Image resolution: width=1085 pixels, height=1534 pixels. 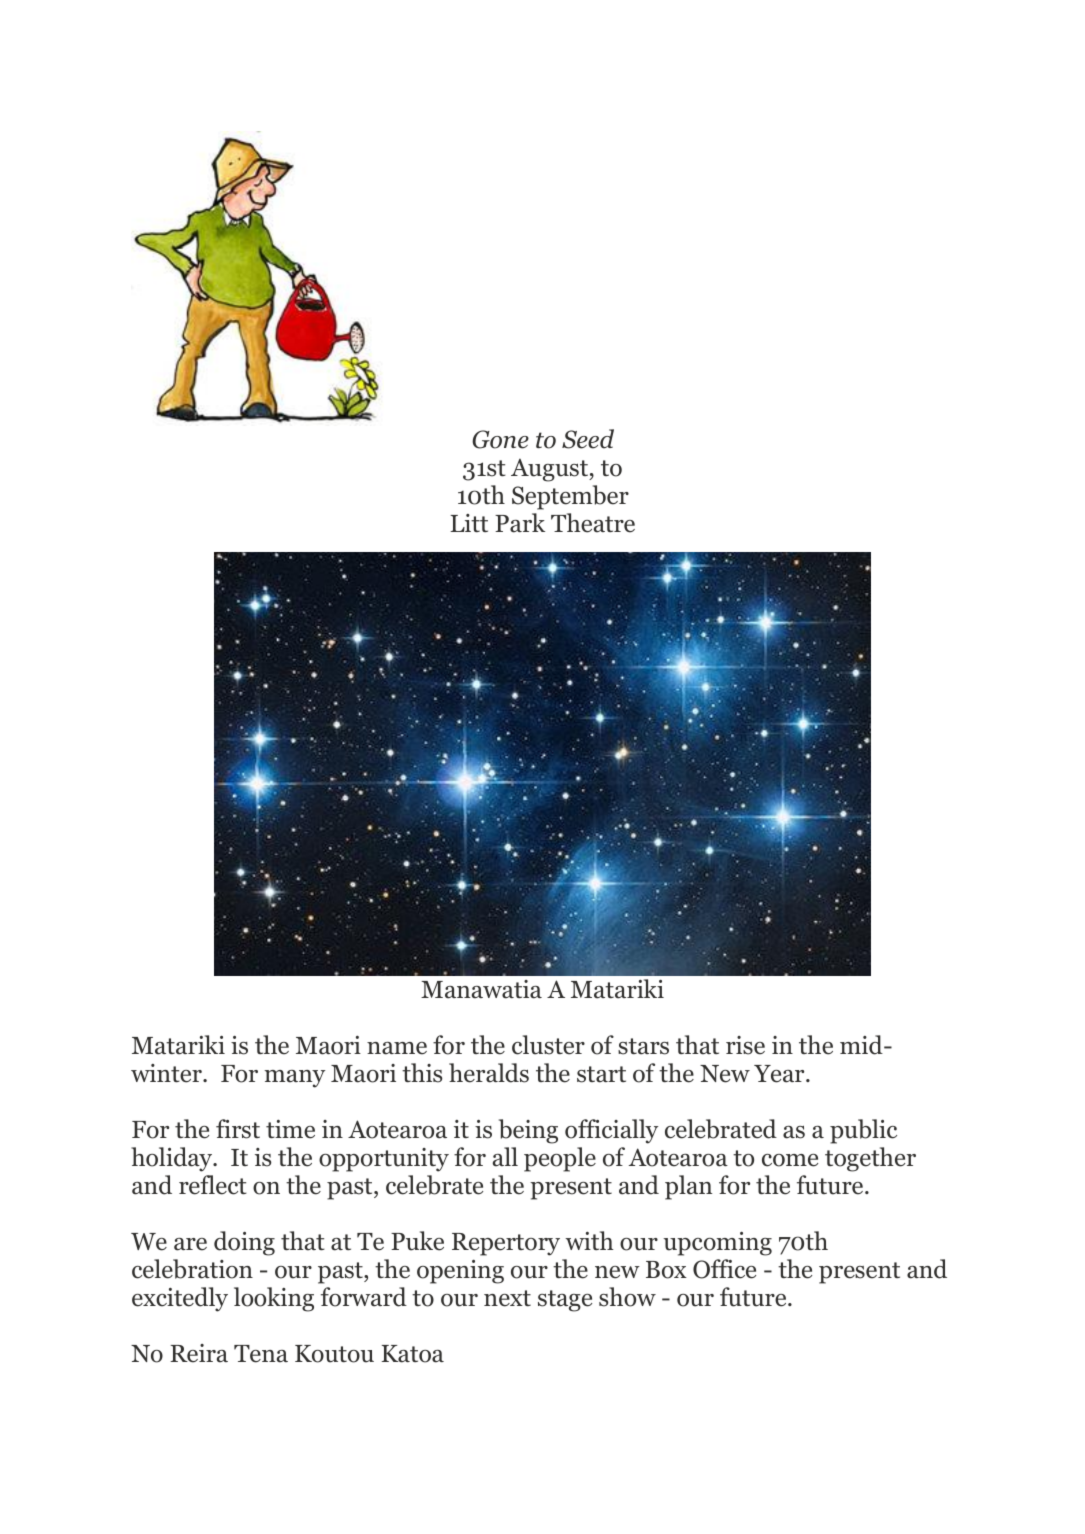 I want to click on Seed, so click(x=588, y=439).
